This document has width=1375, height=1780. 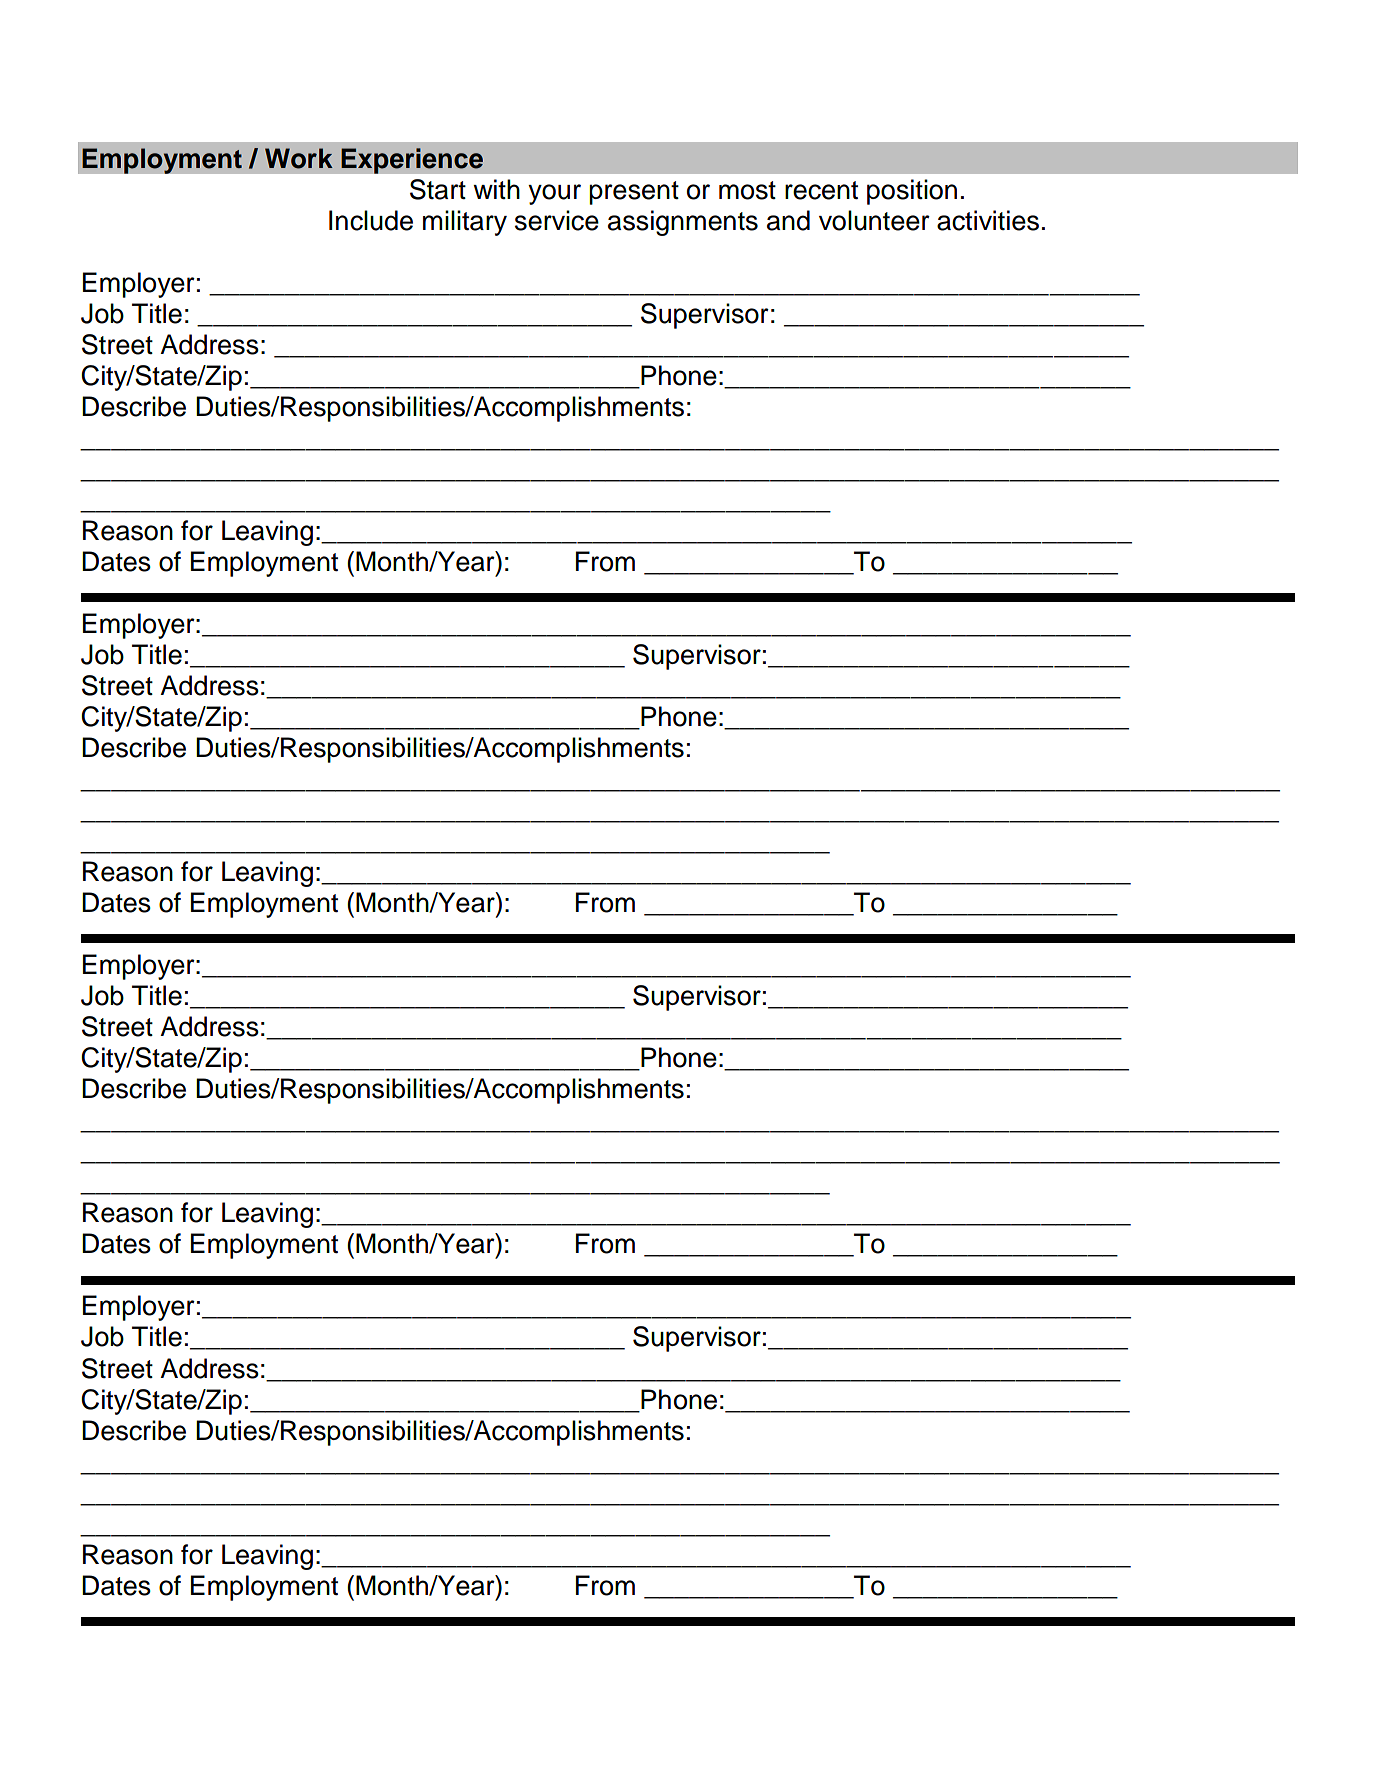 What do you see at coordinates (438, 189) in the document?
I see `Start` at bounding box center [438, 189].
